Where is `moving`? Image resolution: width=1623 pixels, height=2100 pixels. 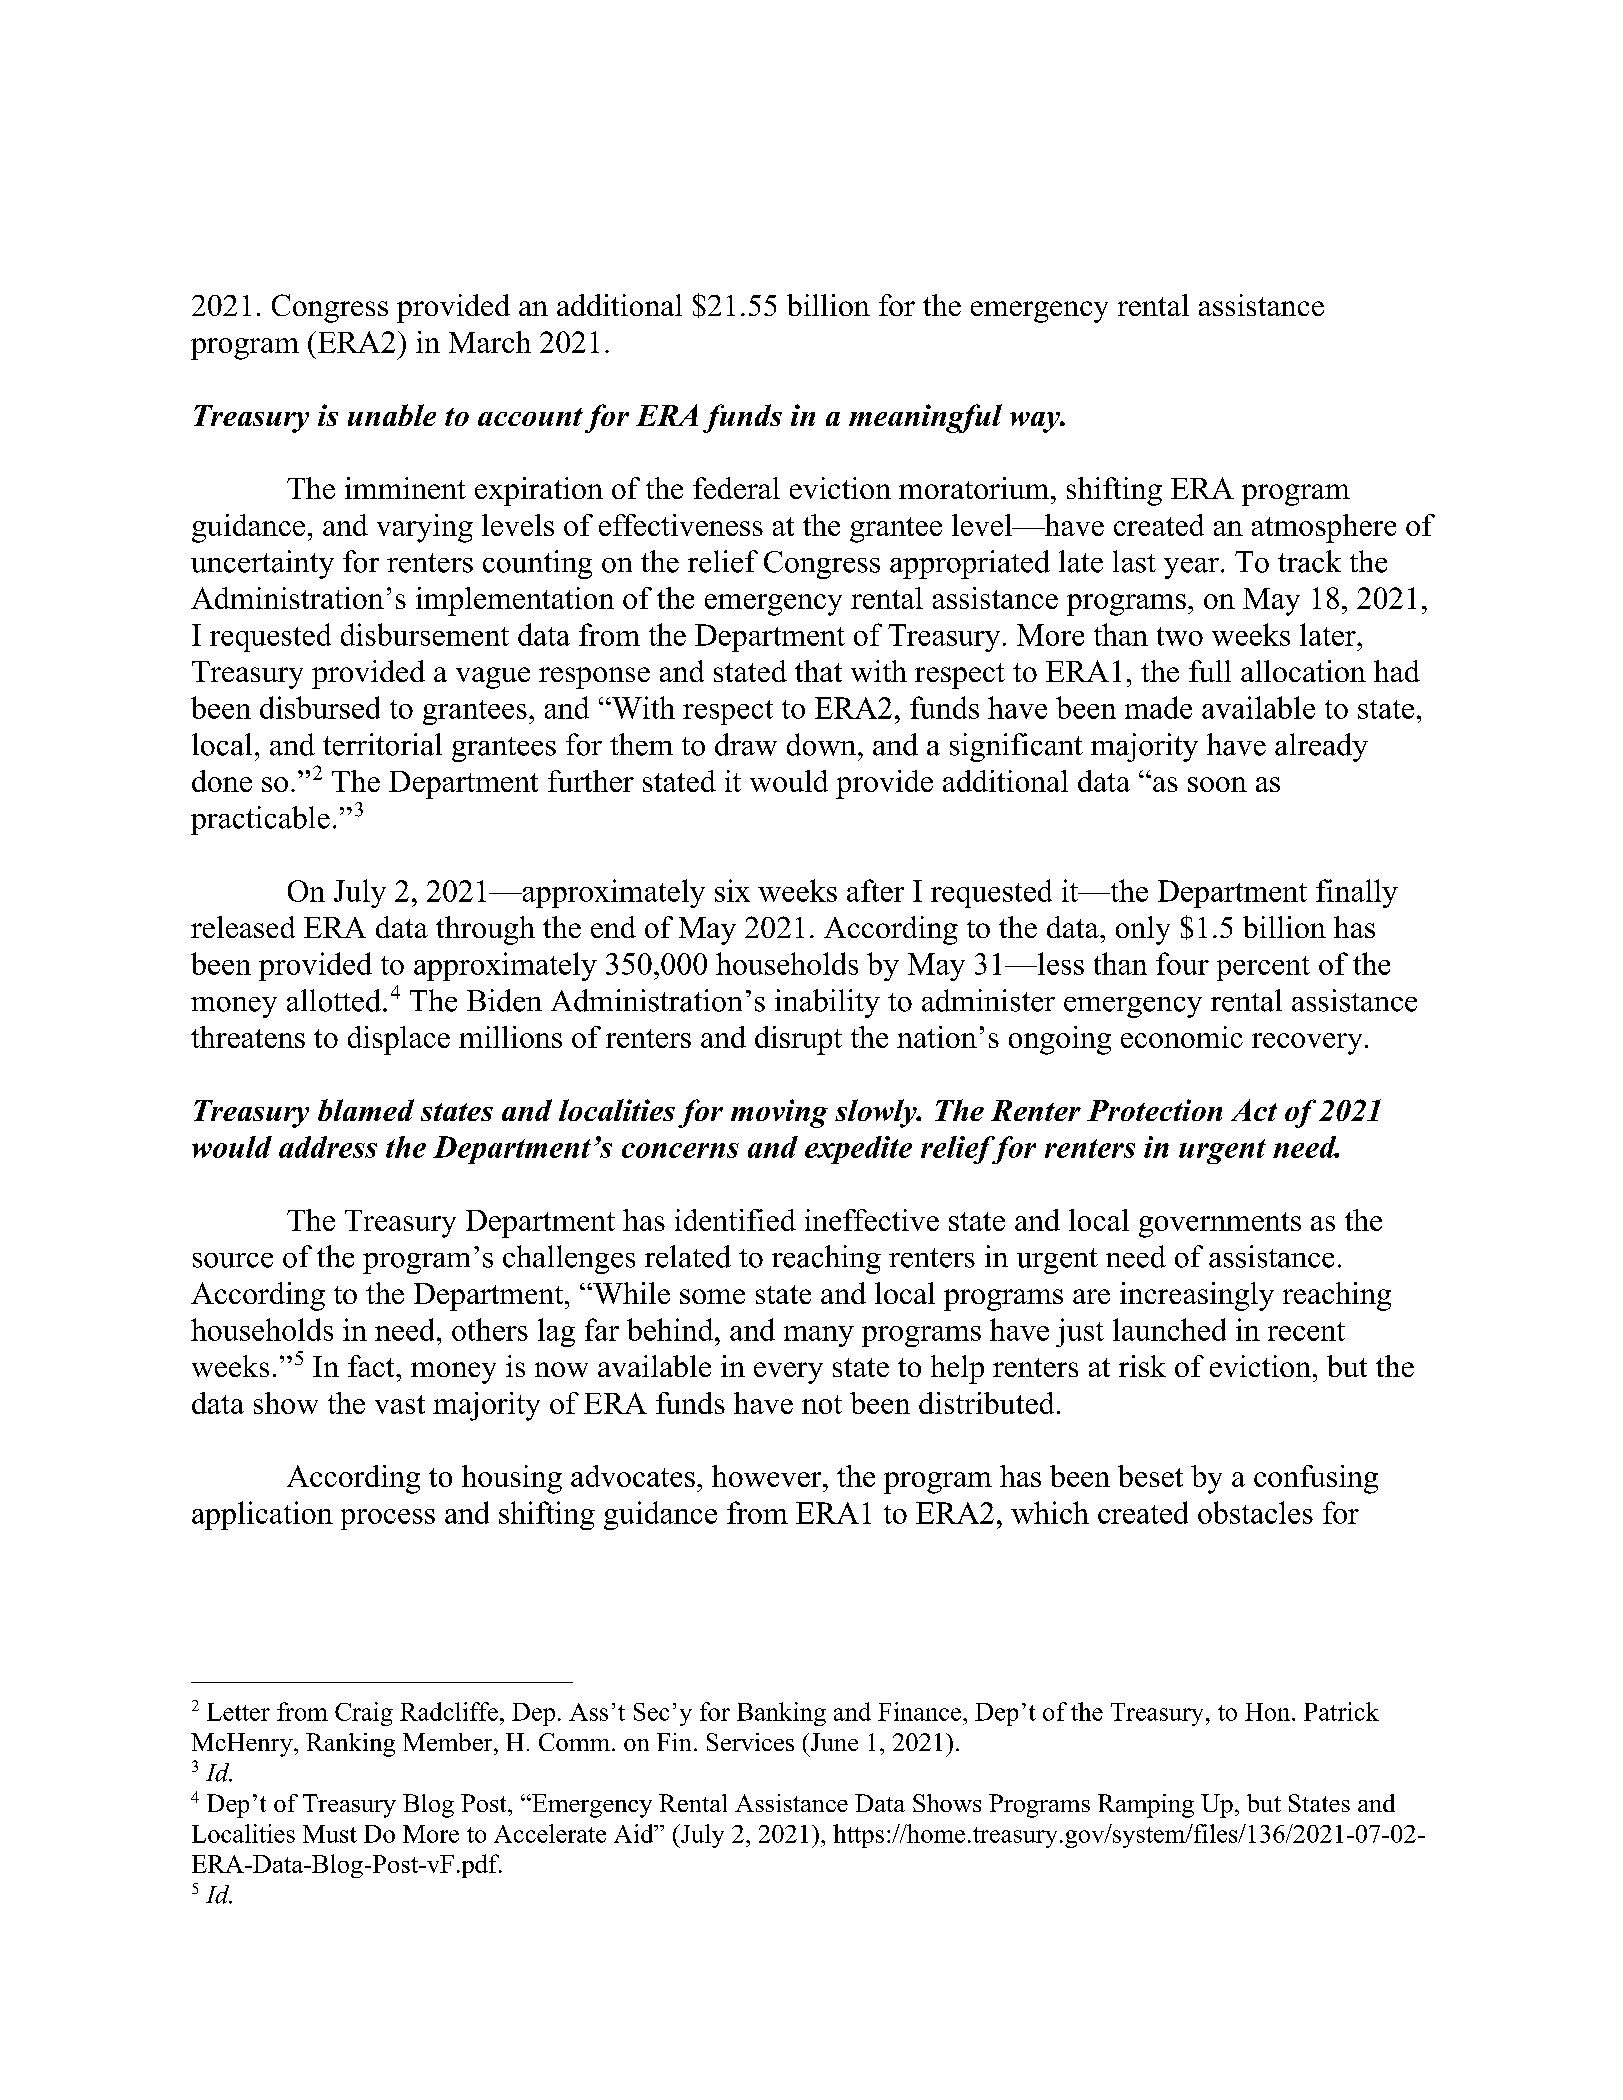 moving is located at coordinates (779, 1113).
